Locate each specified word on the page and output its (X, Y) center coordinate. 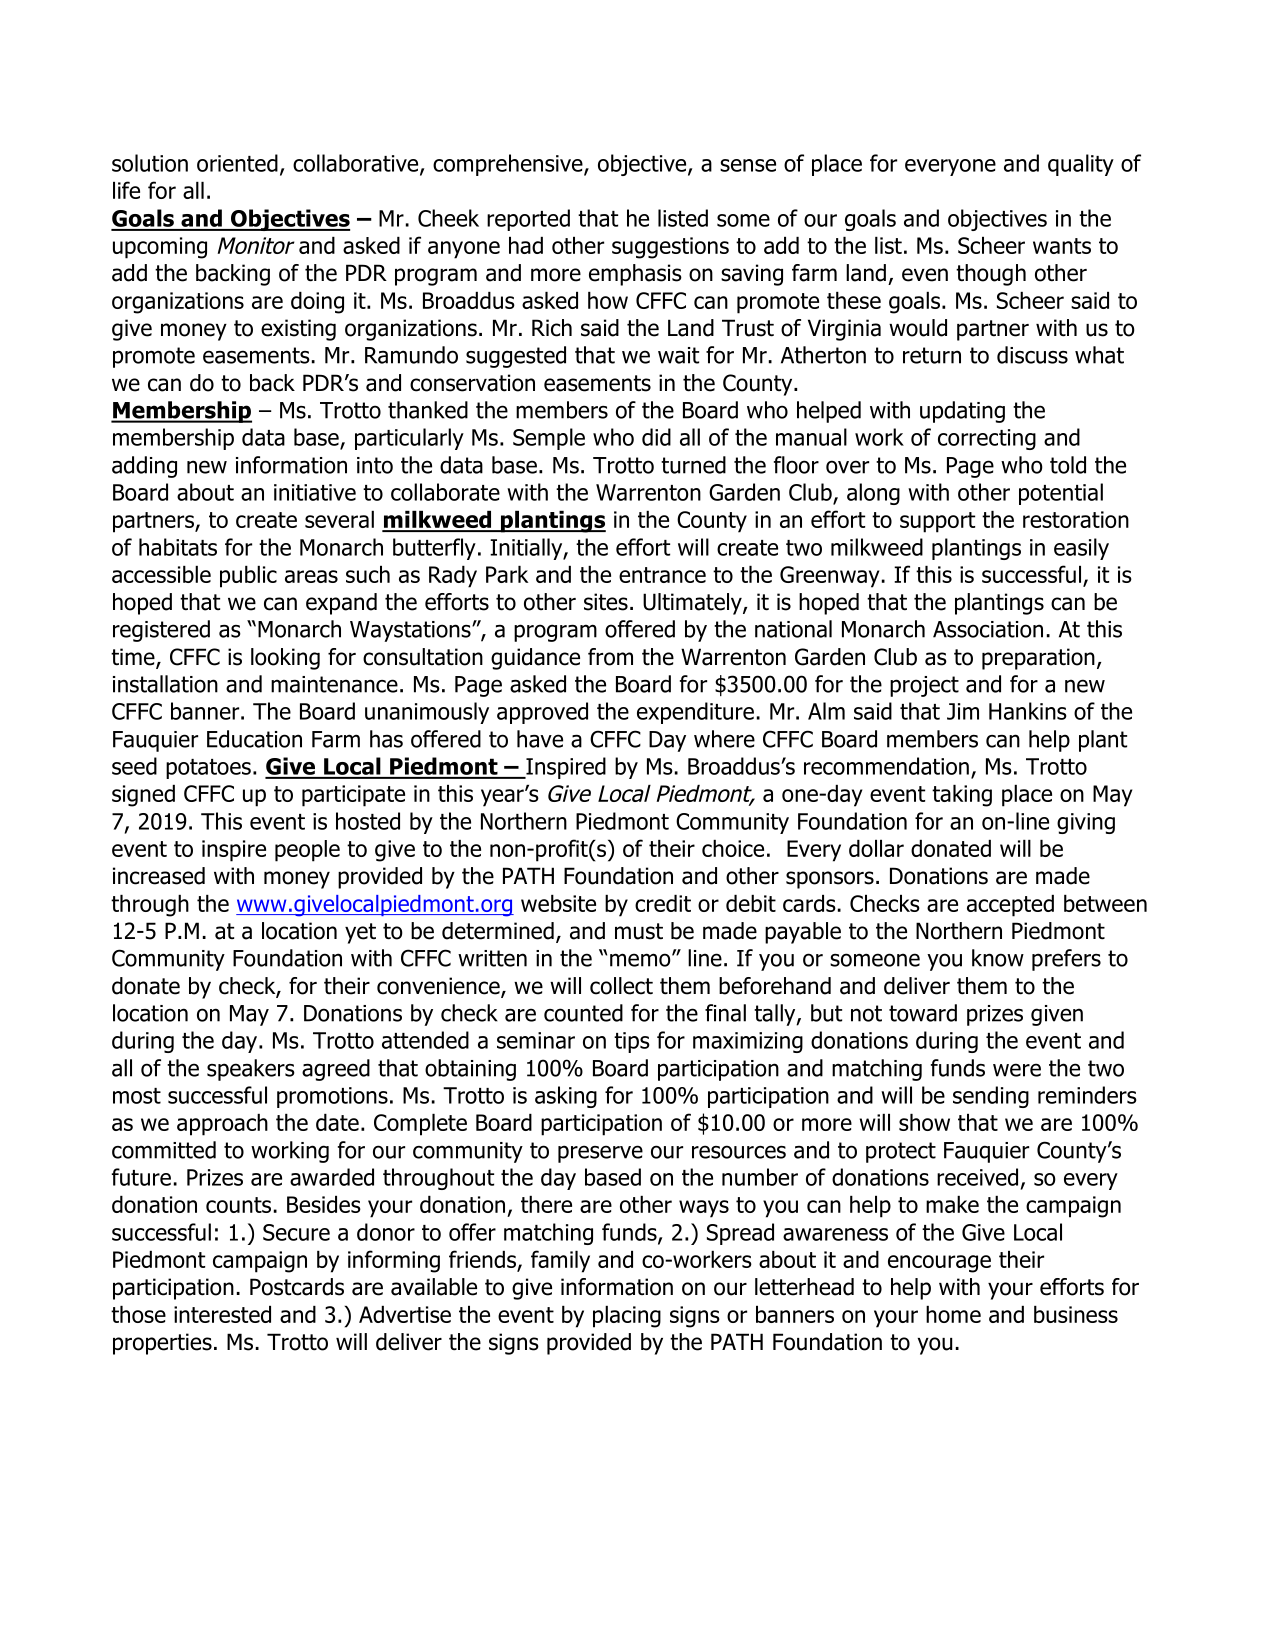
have (540, 739)
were (1017, 1070)
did (656, 437)
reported (528, 220)
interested (222, 1314)
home (953, 1314)
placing (627, 1317)
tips (632, 1042)
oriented (237, 163)
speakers (251, 1070)
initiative (315, 492)
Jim (963, 711)
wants (1062, 246)
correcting (987, 439)
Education (254, 739)
